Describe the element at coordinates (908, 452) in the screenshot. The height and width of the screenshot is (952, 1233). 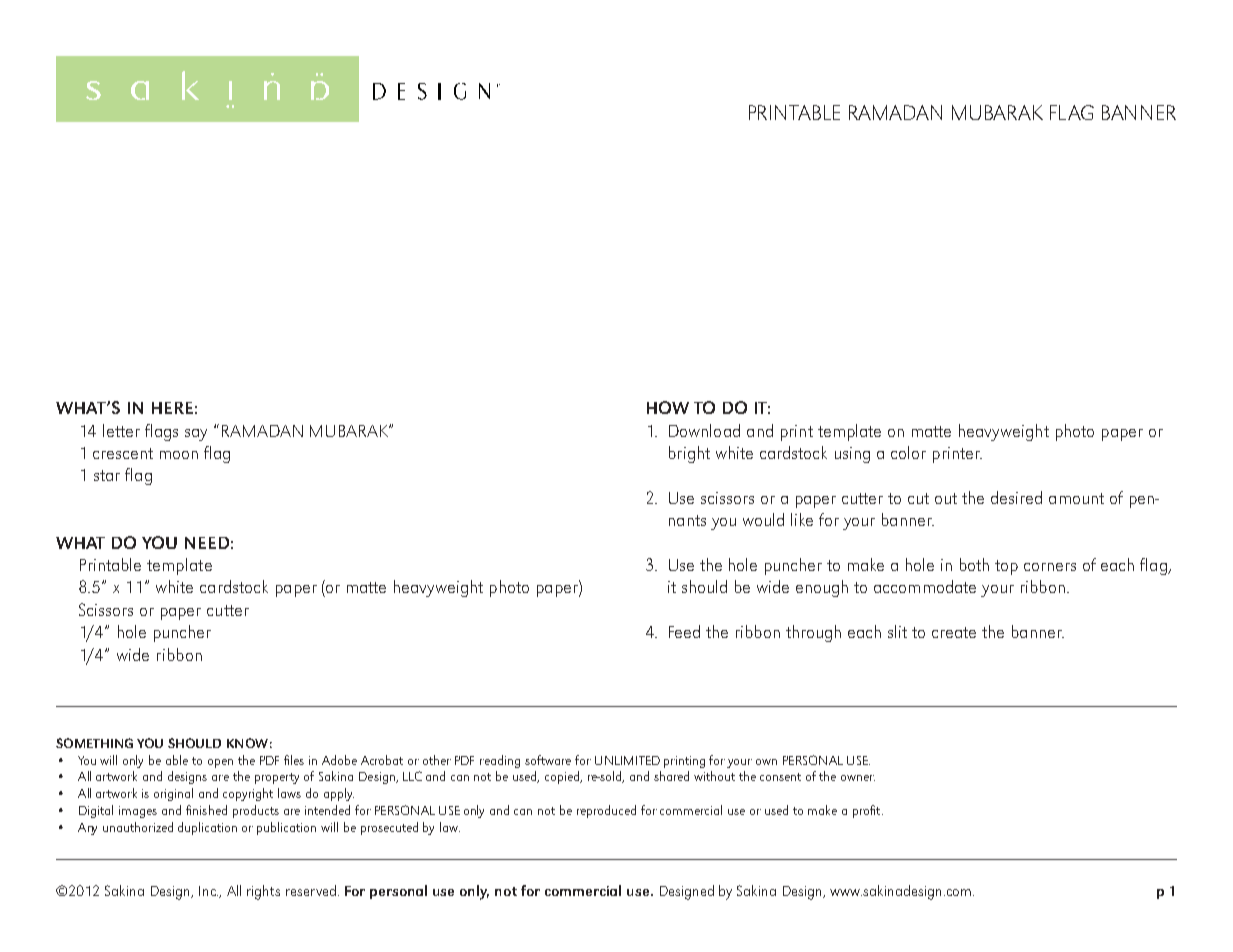
I see `color` at that location.
